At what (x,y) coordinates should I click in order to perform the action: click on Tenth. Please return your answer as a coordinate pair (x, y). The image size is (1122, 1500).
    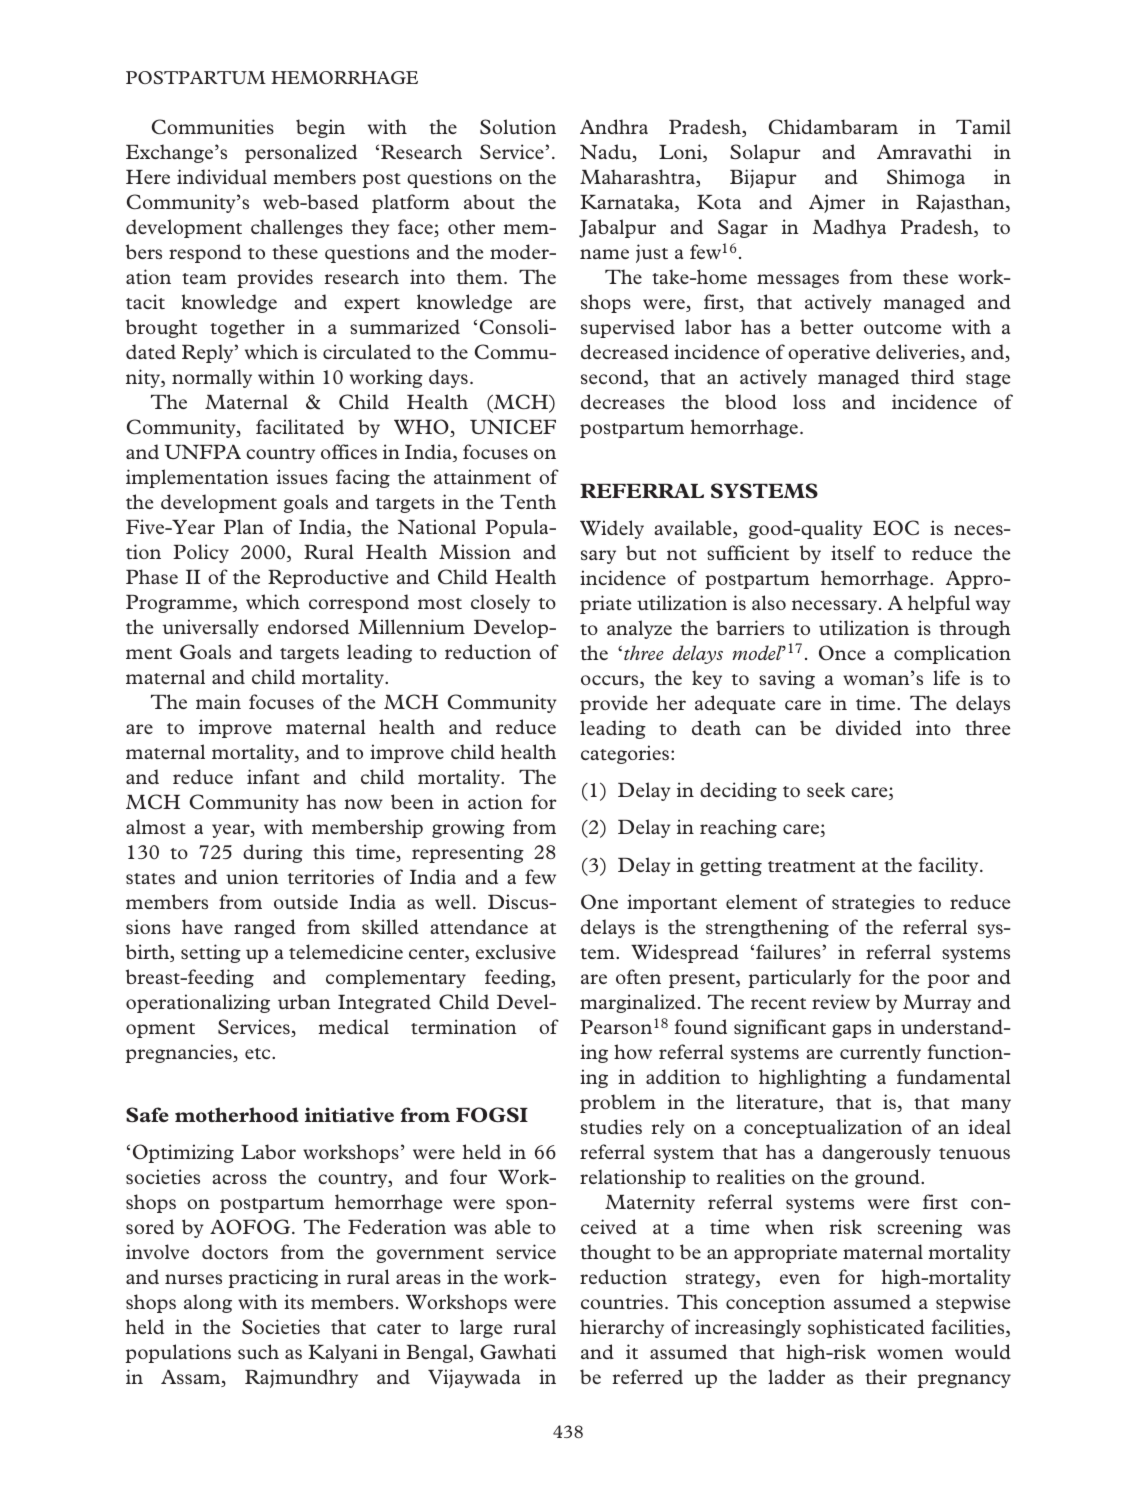
    Looking at the image, I should click on (528, 501).
